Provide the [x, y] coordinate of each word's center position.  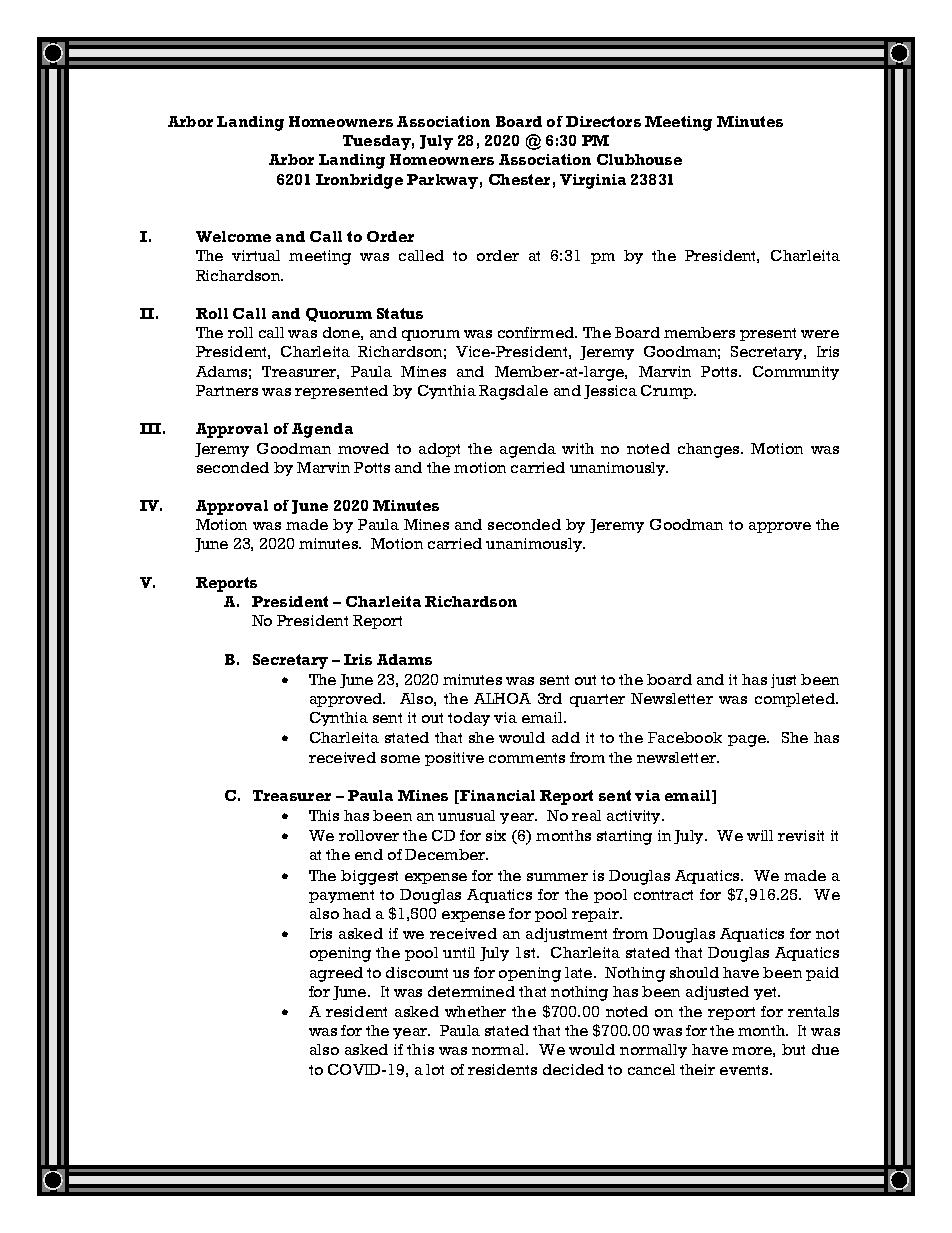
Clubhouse [639, 159]
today [469, 719]
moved [363, 448]
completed [796, 700]
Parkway [442, 181]
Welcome [233, 236]
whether [475, 1011]
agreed [336, 974]
